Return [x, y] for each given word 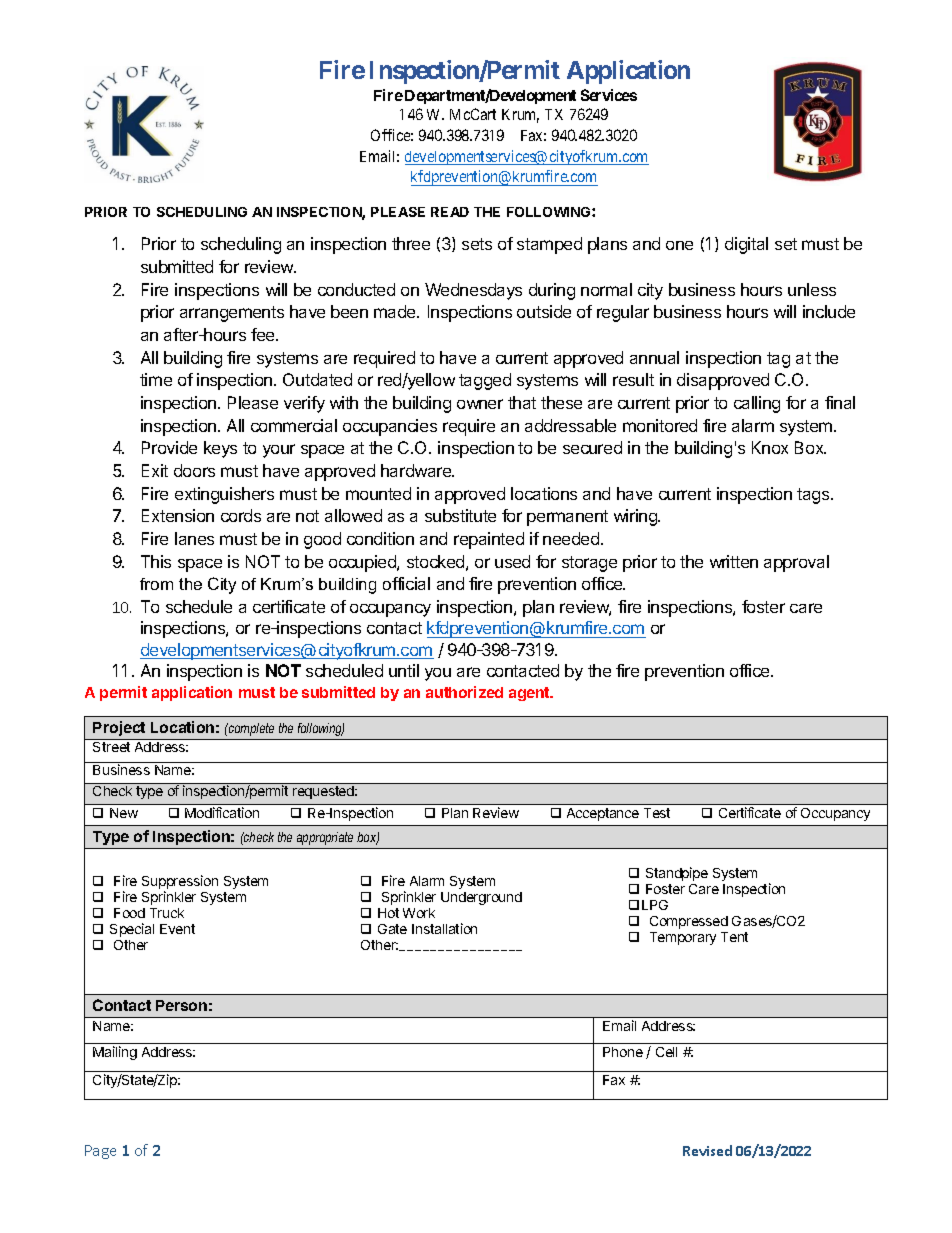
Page [100, 1152]
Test [657, 813]
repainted [489, 540]
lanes [194, 538]
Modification [222, 812]
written [734, 561]
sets [477, 244]
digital [746, 245]
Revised [707, 1150]
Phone [623, 1052]
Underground [481, 898]
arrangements [232, 314]
